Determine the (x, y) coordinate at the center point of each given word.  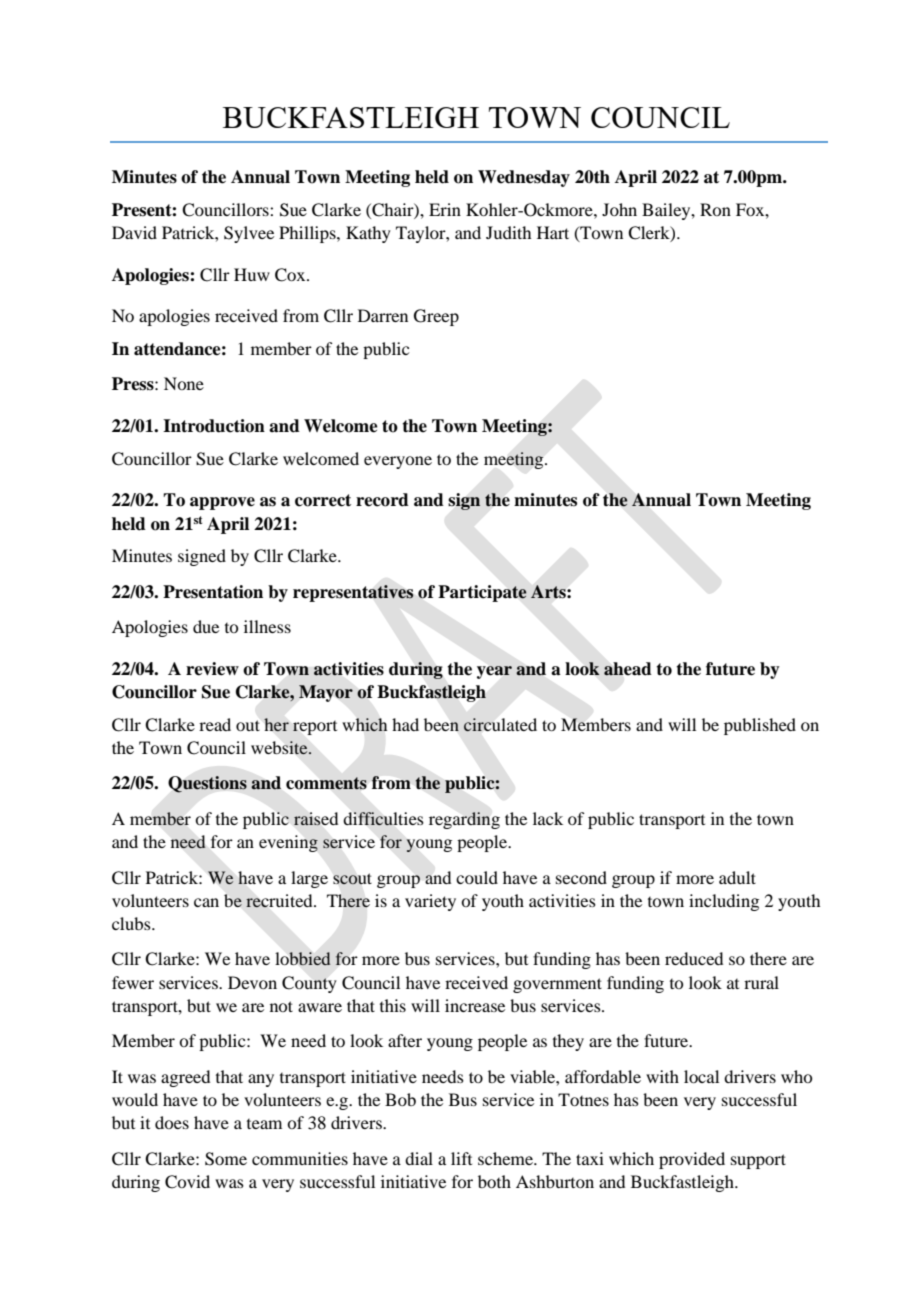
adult (737, 877)
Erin (445, 209)
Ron (715, 209)
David (134, 232)
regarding (464, 820)
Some (226, 1159)
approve (222, 503)
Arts (549, 591)
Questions (207, 784)
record (382, 500)
